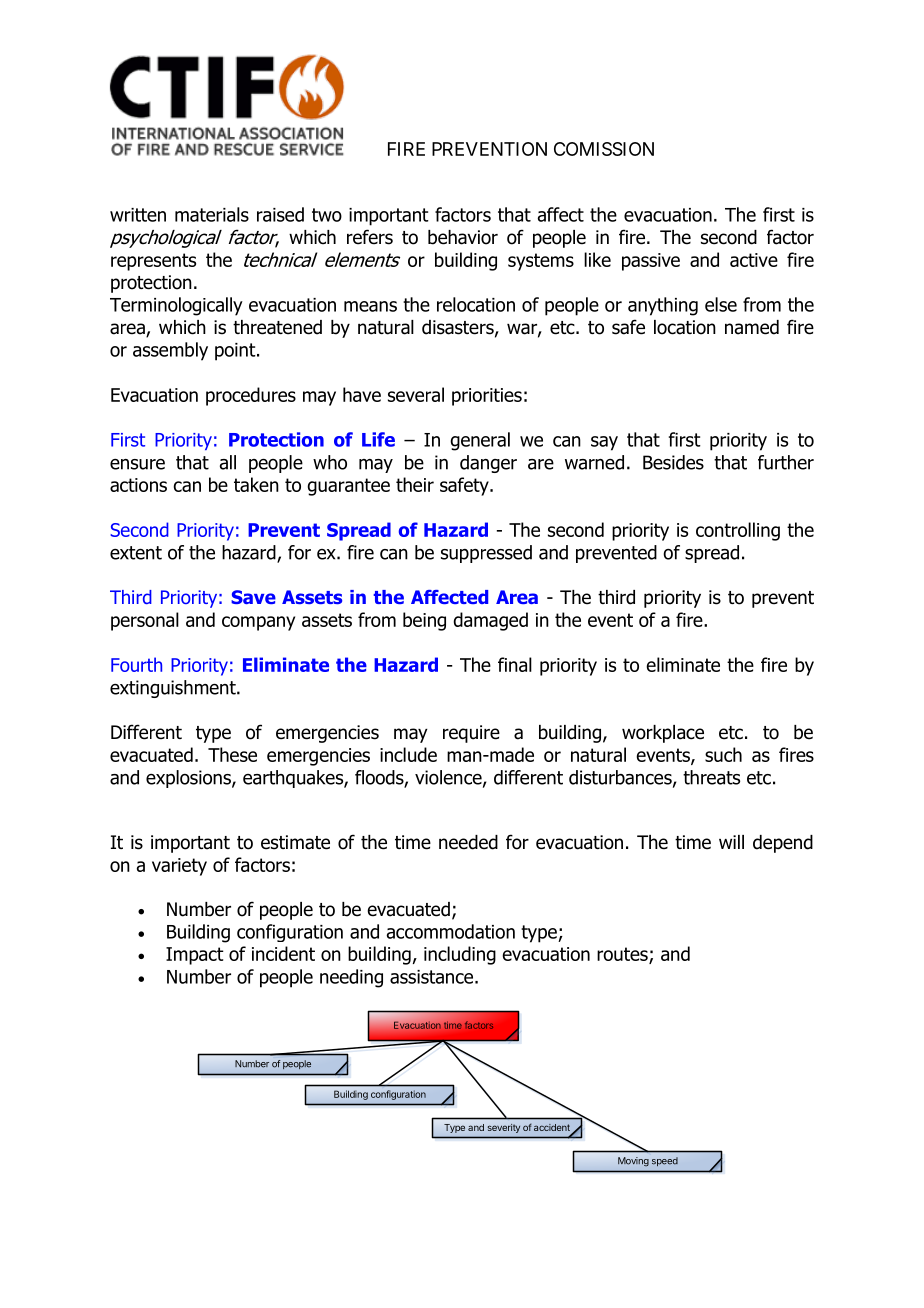  What do you see at coordinates (136, 664) in the screenshot?
I see `Fourth` at bounding box center [136, 664].
